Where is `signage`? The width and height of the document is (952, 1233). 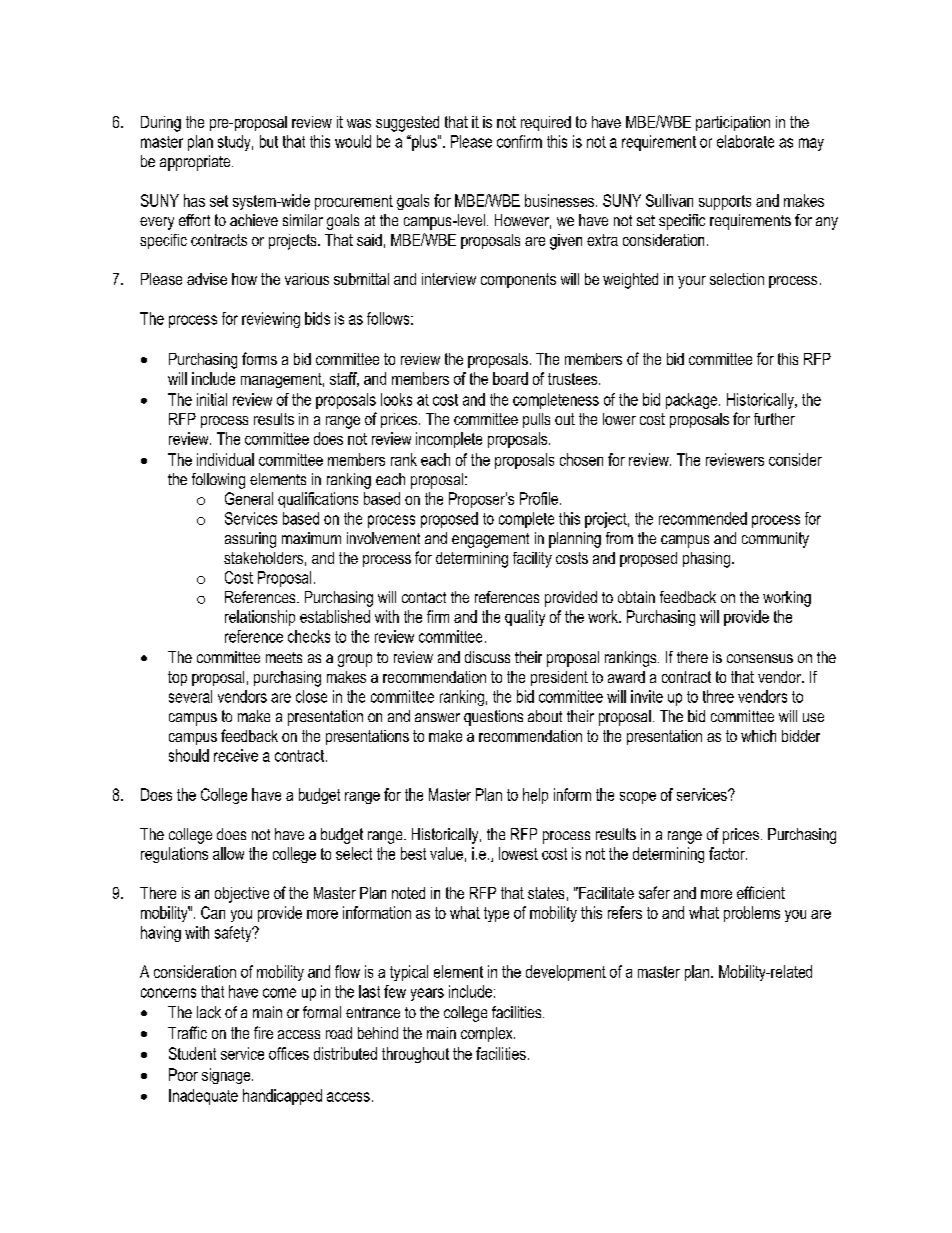
signage is located at coordinates (227, 1076).
